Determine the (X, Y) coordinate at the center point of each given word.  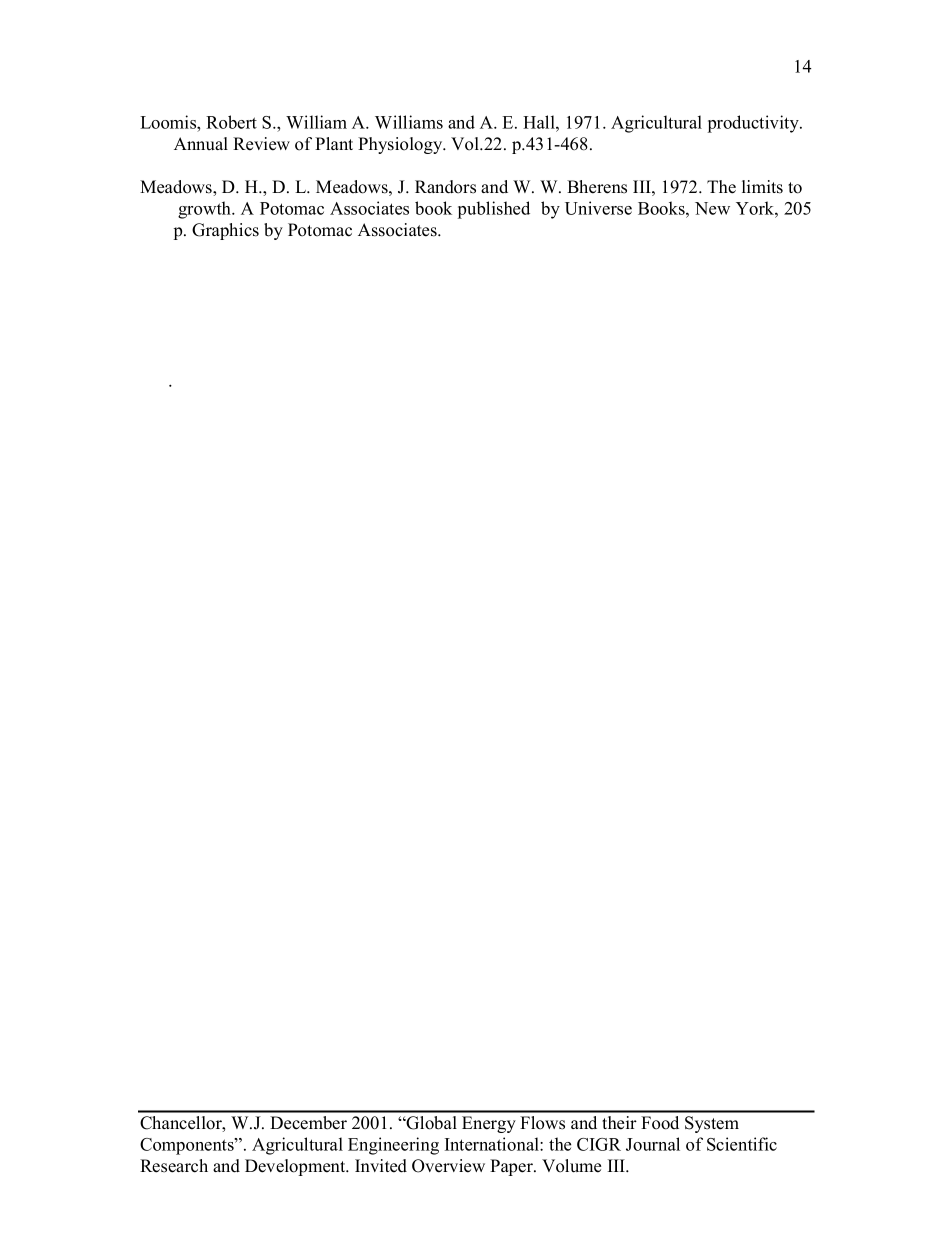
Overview (448, 1166)
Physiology (401, 145)
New (712, 208)
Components (188, 1146)
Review (261, 144)
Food (660, 1123)
